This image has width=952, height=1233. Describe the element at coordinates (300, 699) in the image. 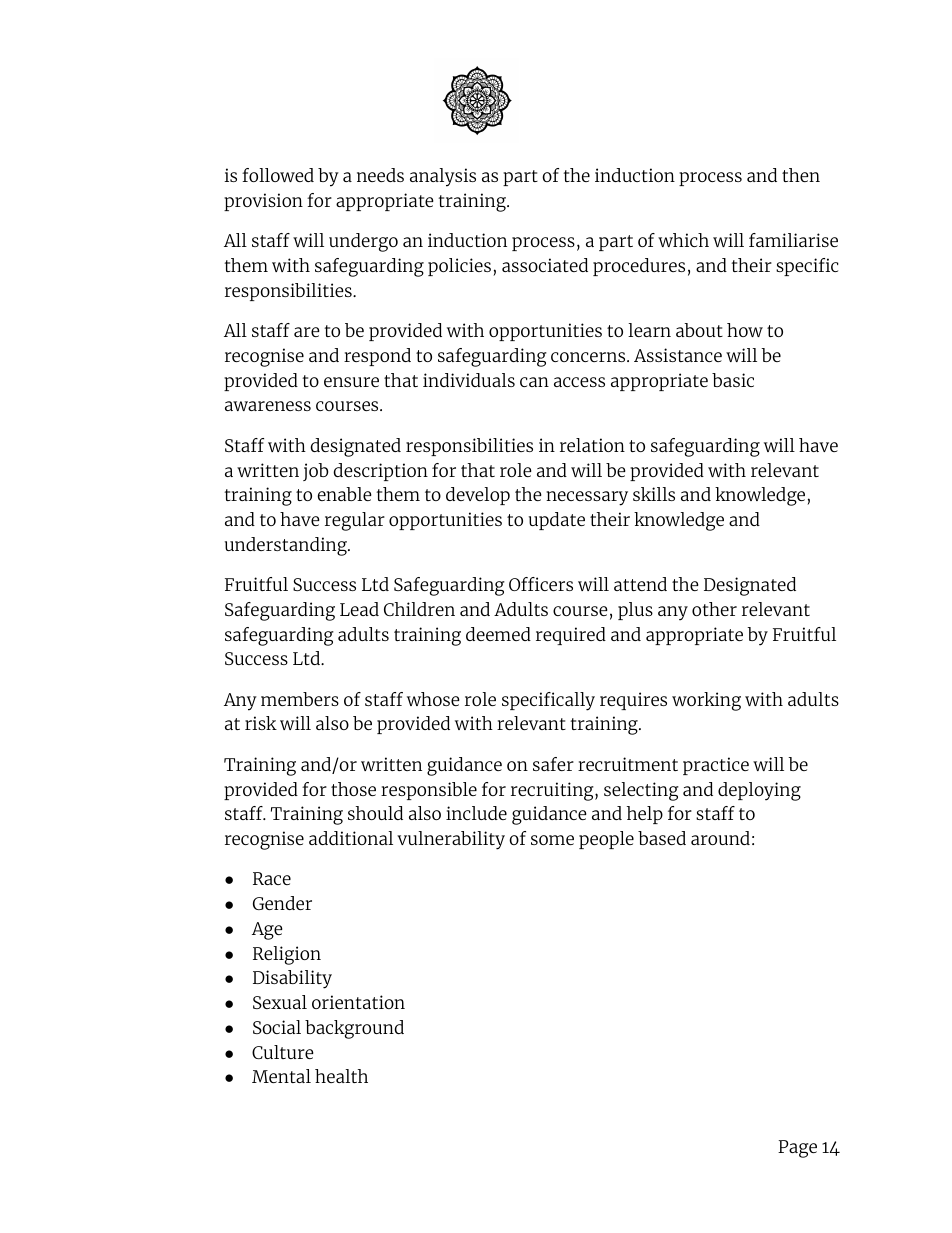

I see `members` at that location.
